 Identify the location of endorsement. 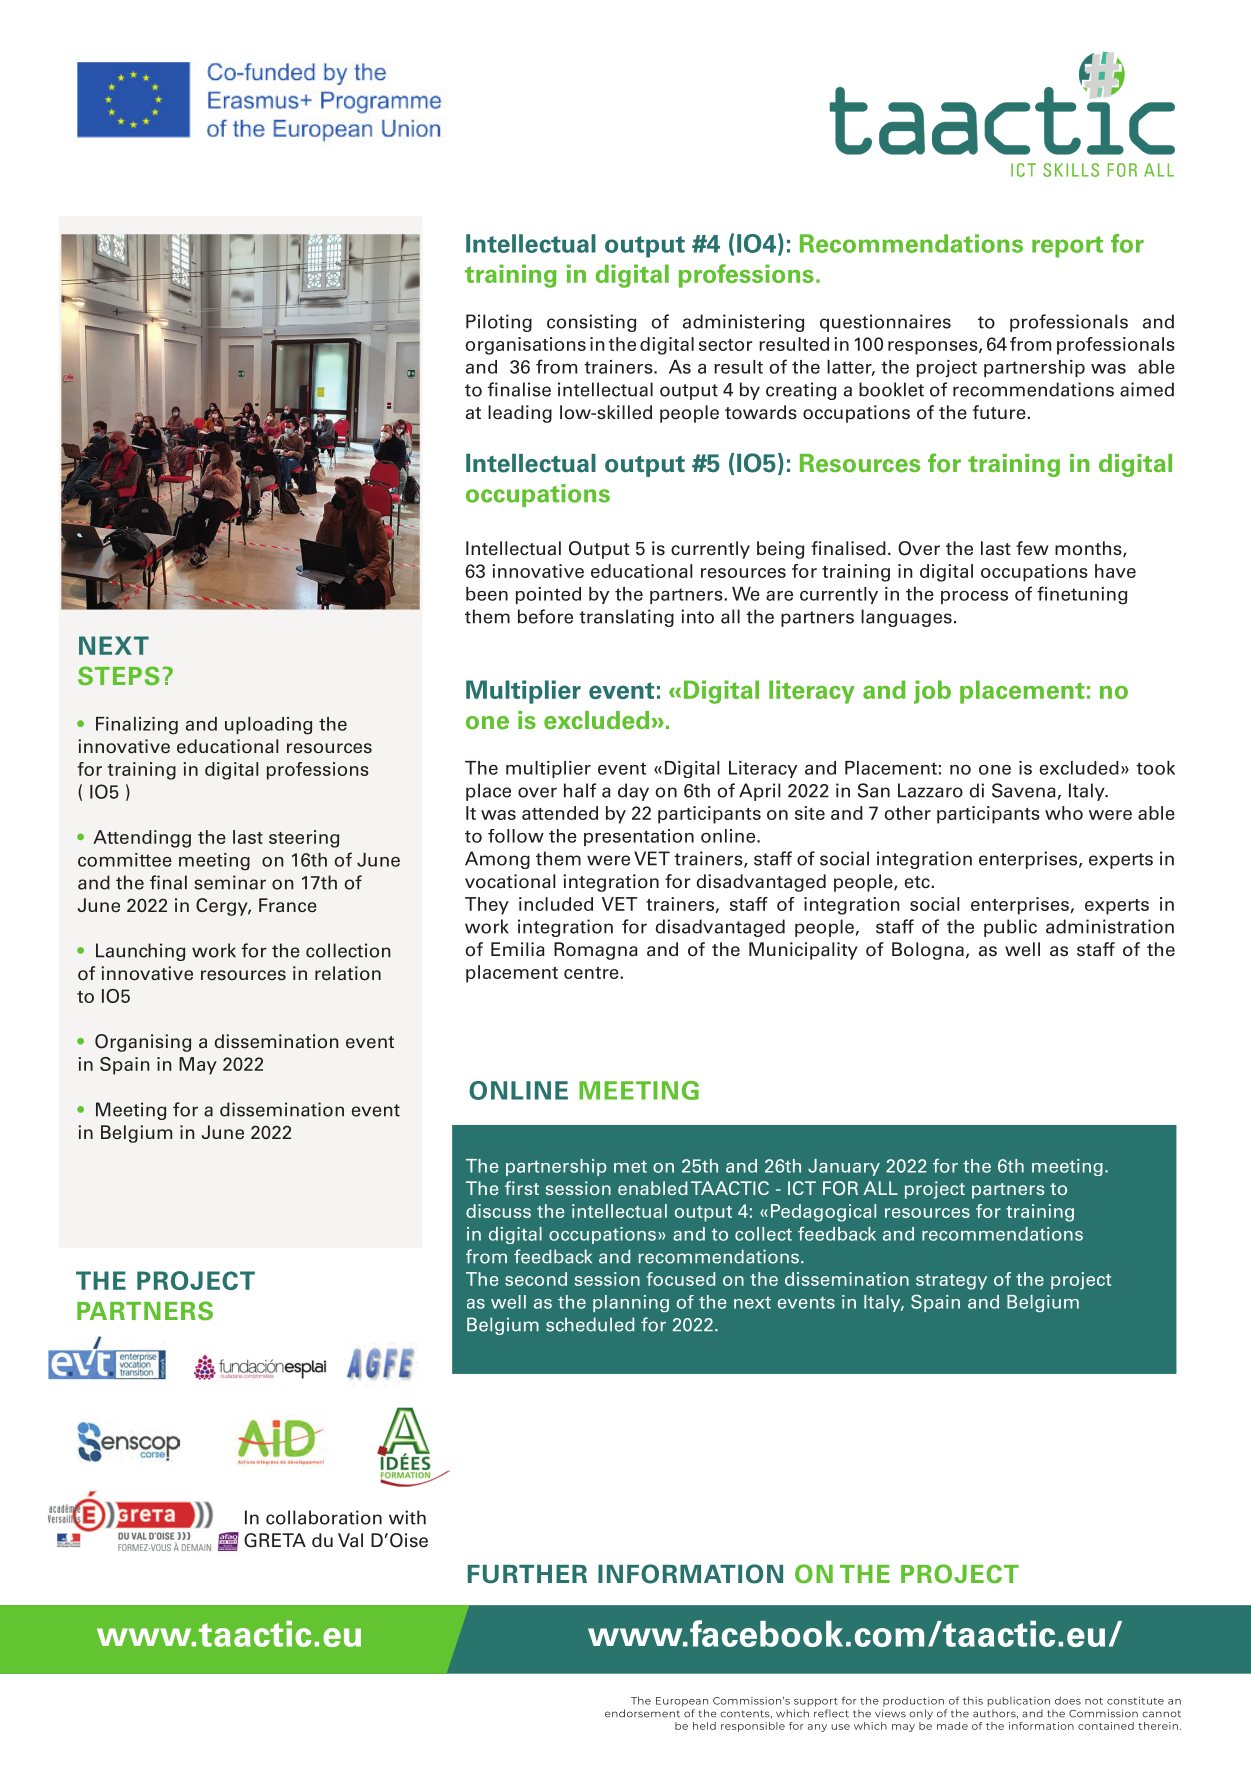
(642, 1713).
